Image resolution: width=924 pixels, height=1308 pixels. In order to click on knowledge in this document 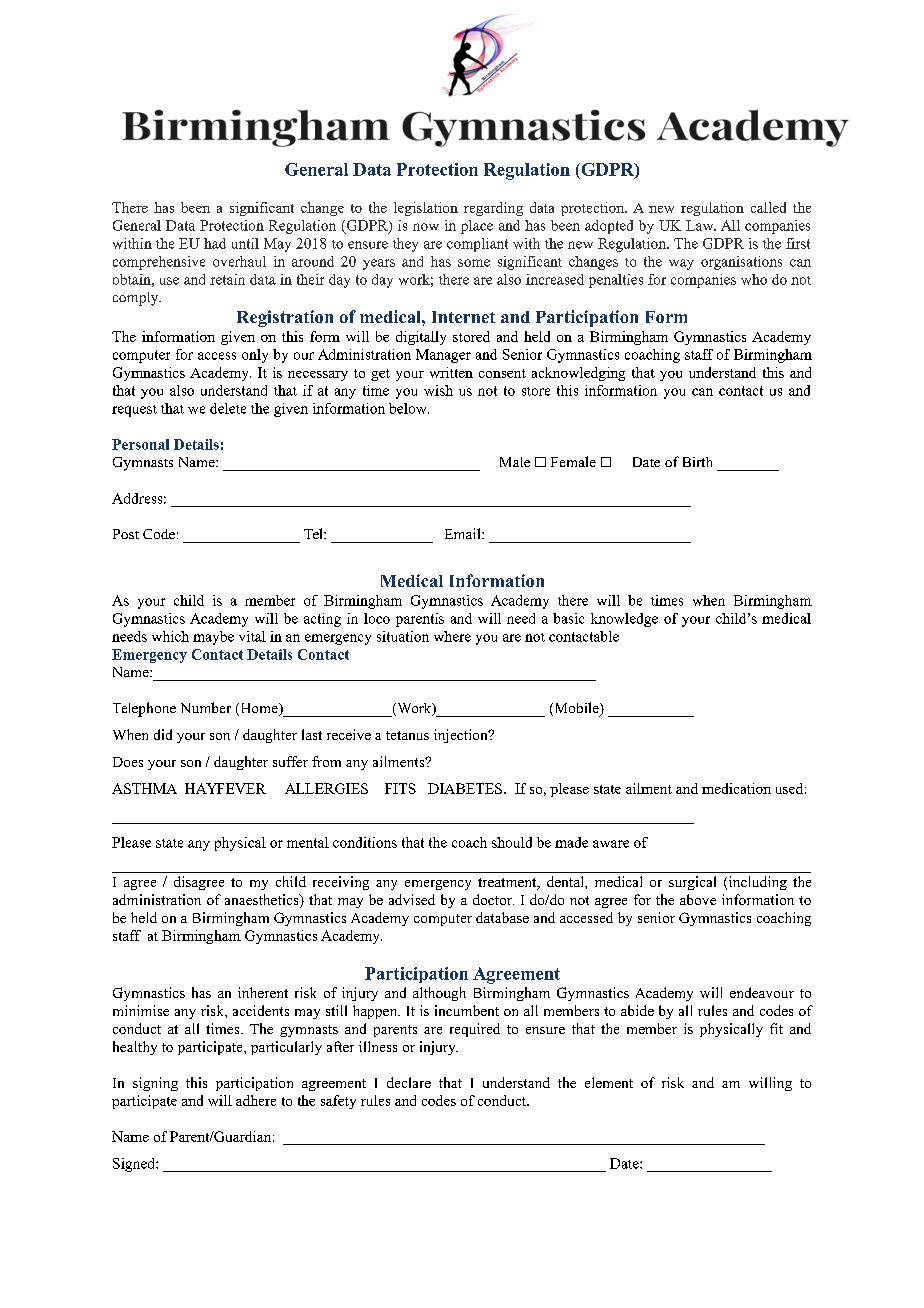, I will do `click(624, 620)`.
